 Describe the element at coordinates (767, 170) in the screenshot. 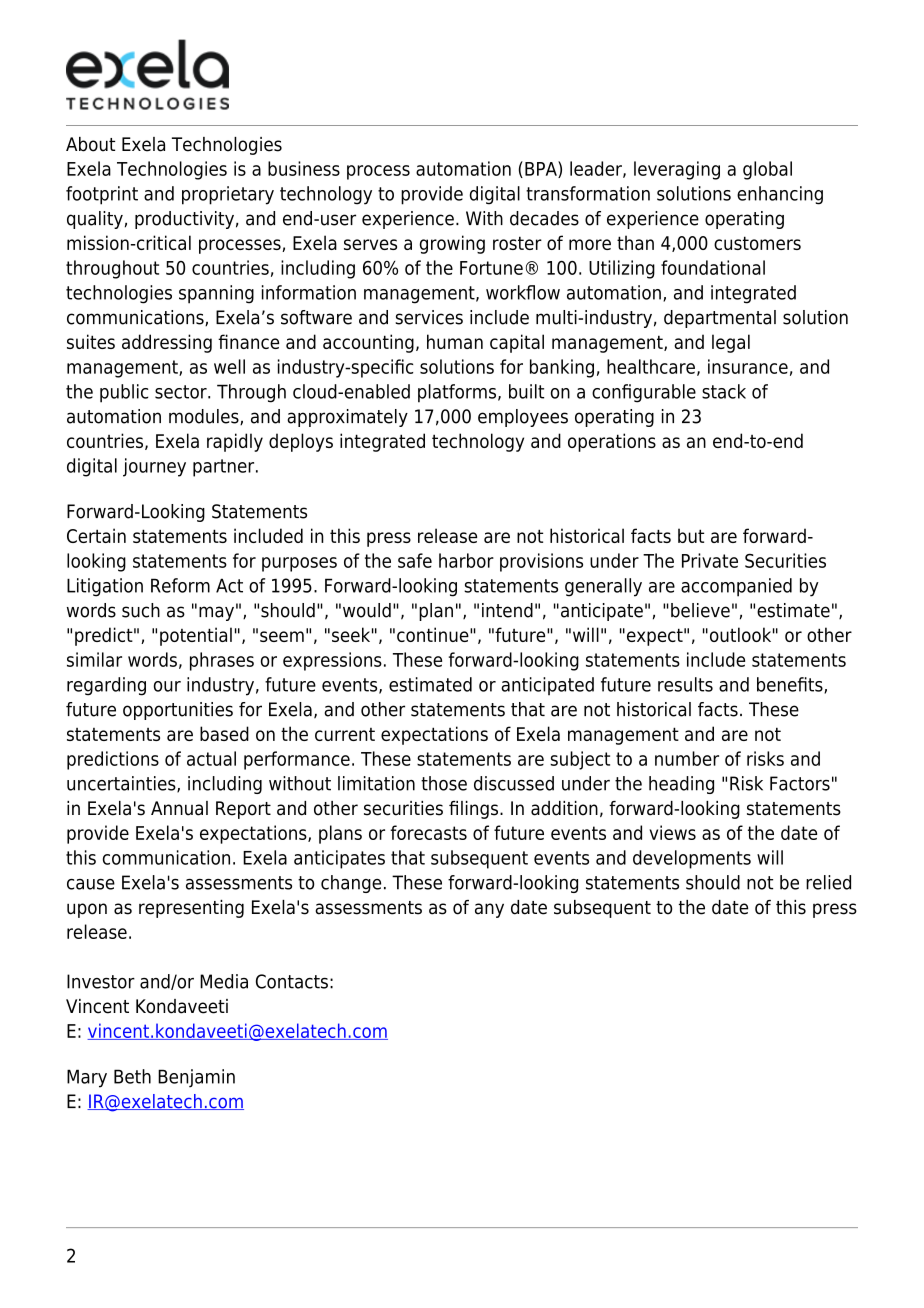

I see `global` at that location.
